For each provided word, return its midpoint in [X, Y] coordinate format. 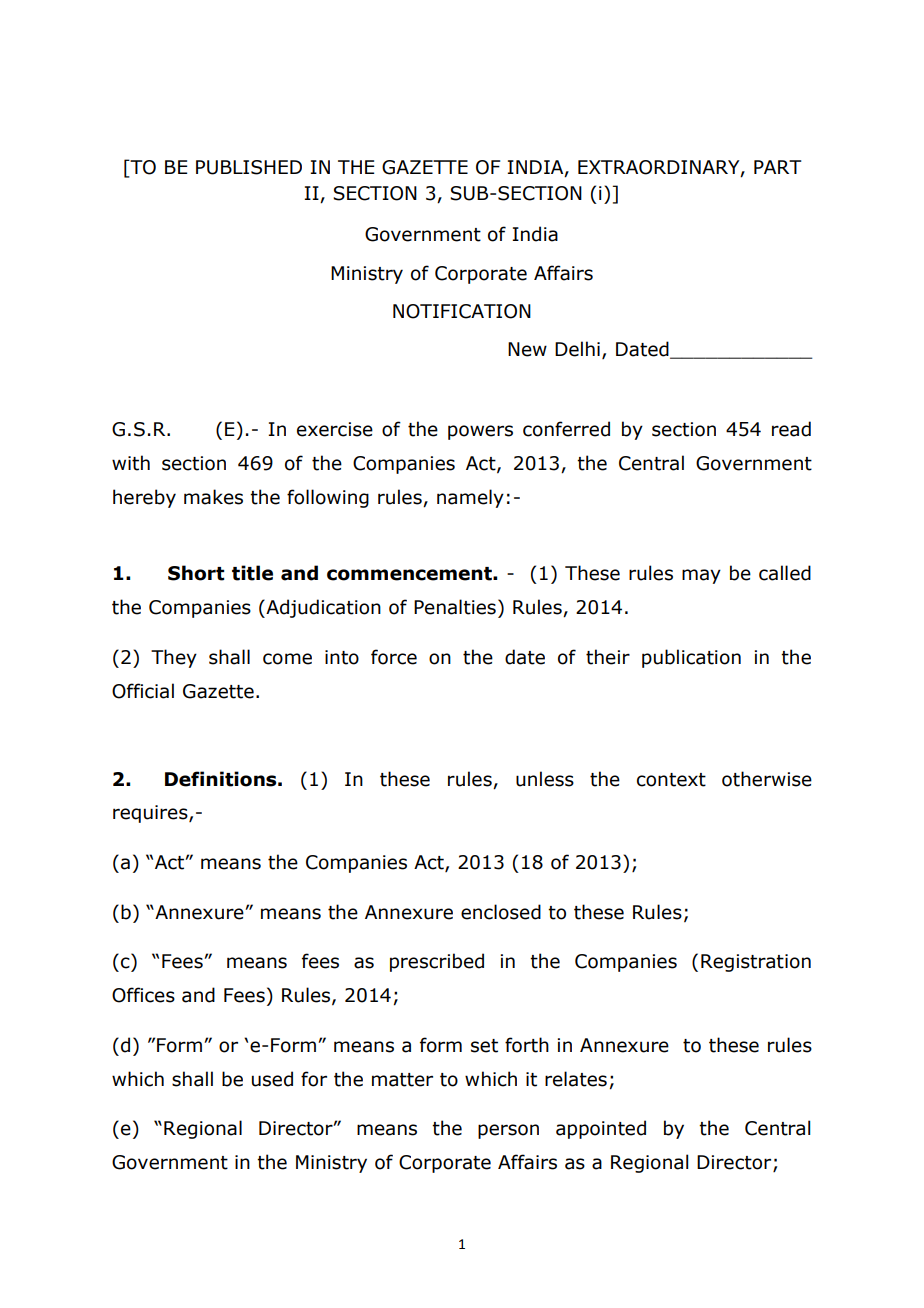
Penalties [455, 607]
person [508, 1131]
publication [691, 658]
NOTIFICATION [462, 311]
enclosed [501, 912]
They [174, 658]
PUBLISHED [249, 167]
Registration [756, 963]
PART [778, 167]
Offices [143, 995]
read [791, 429]
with [131, 463]
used [272, 1079]
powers [480, 432]
